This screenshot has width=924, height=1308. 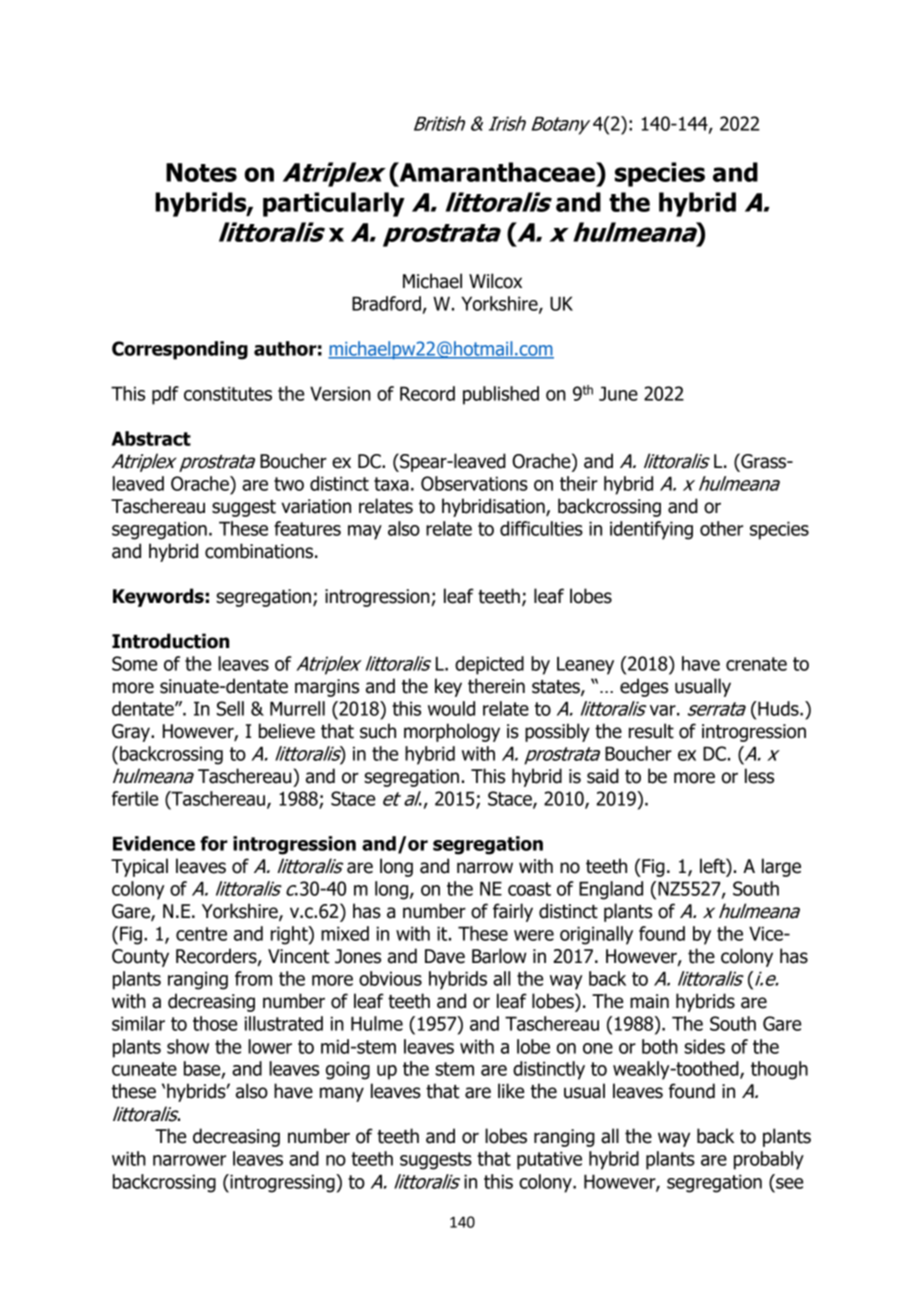 I want to click on fairly, so click(x=513, y=912).
